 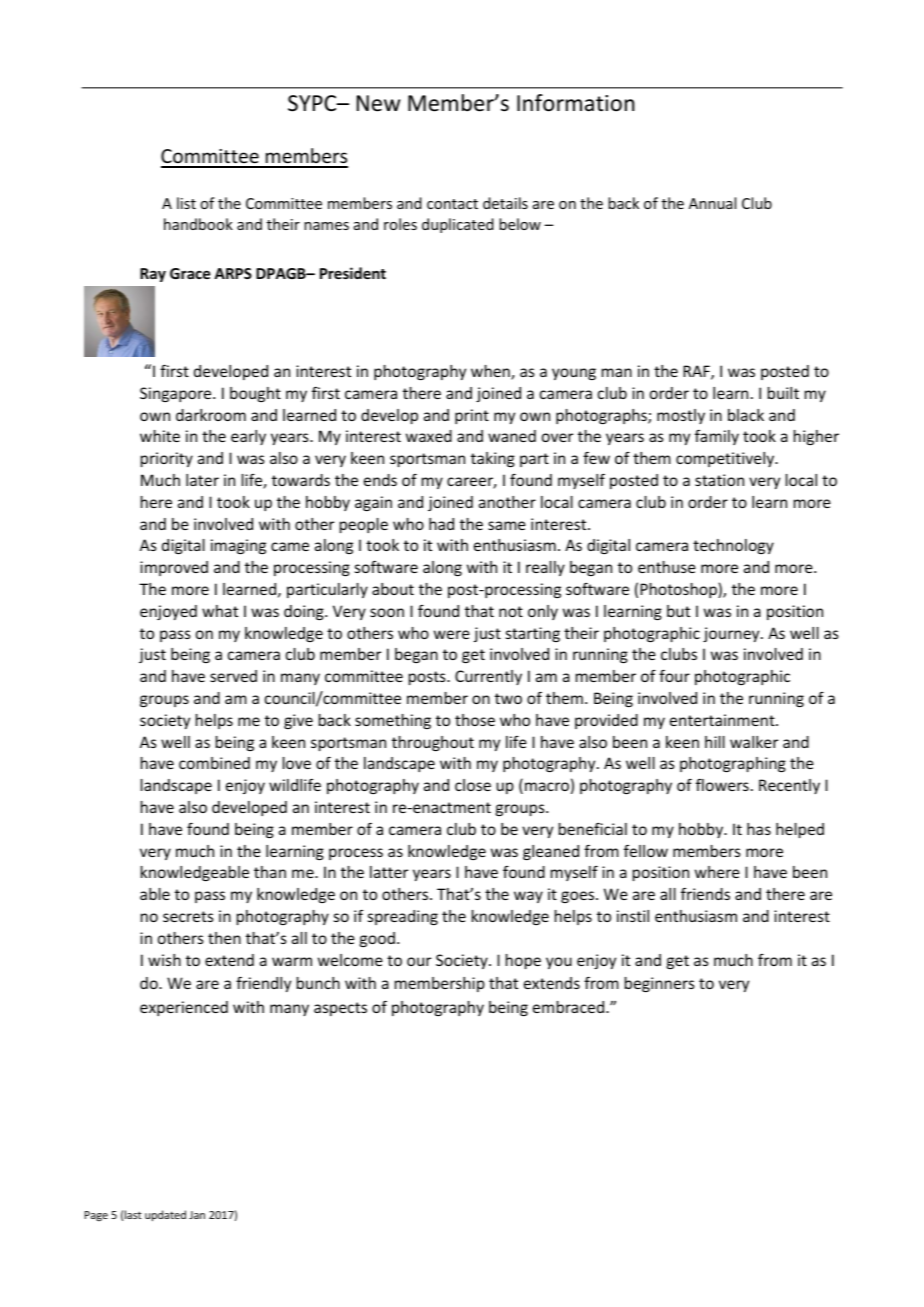 I want to click on beginners, so click(x=660, y=984).
